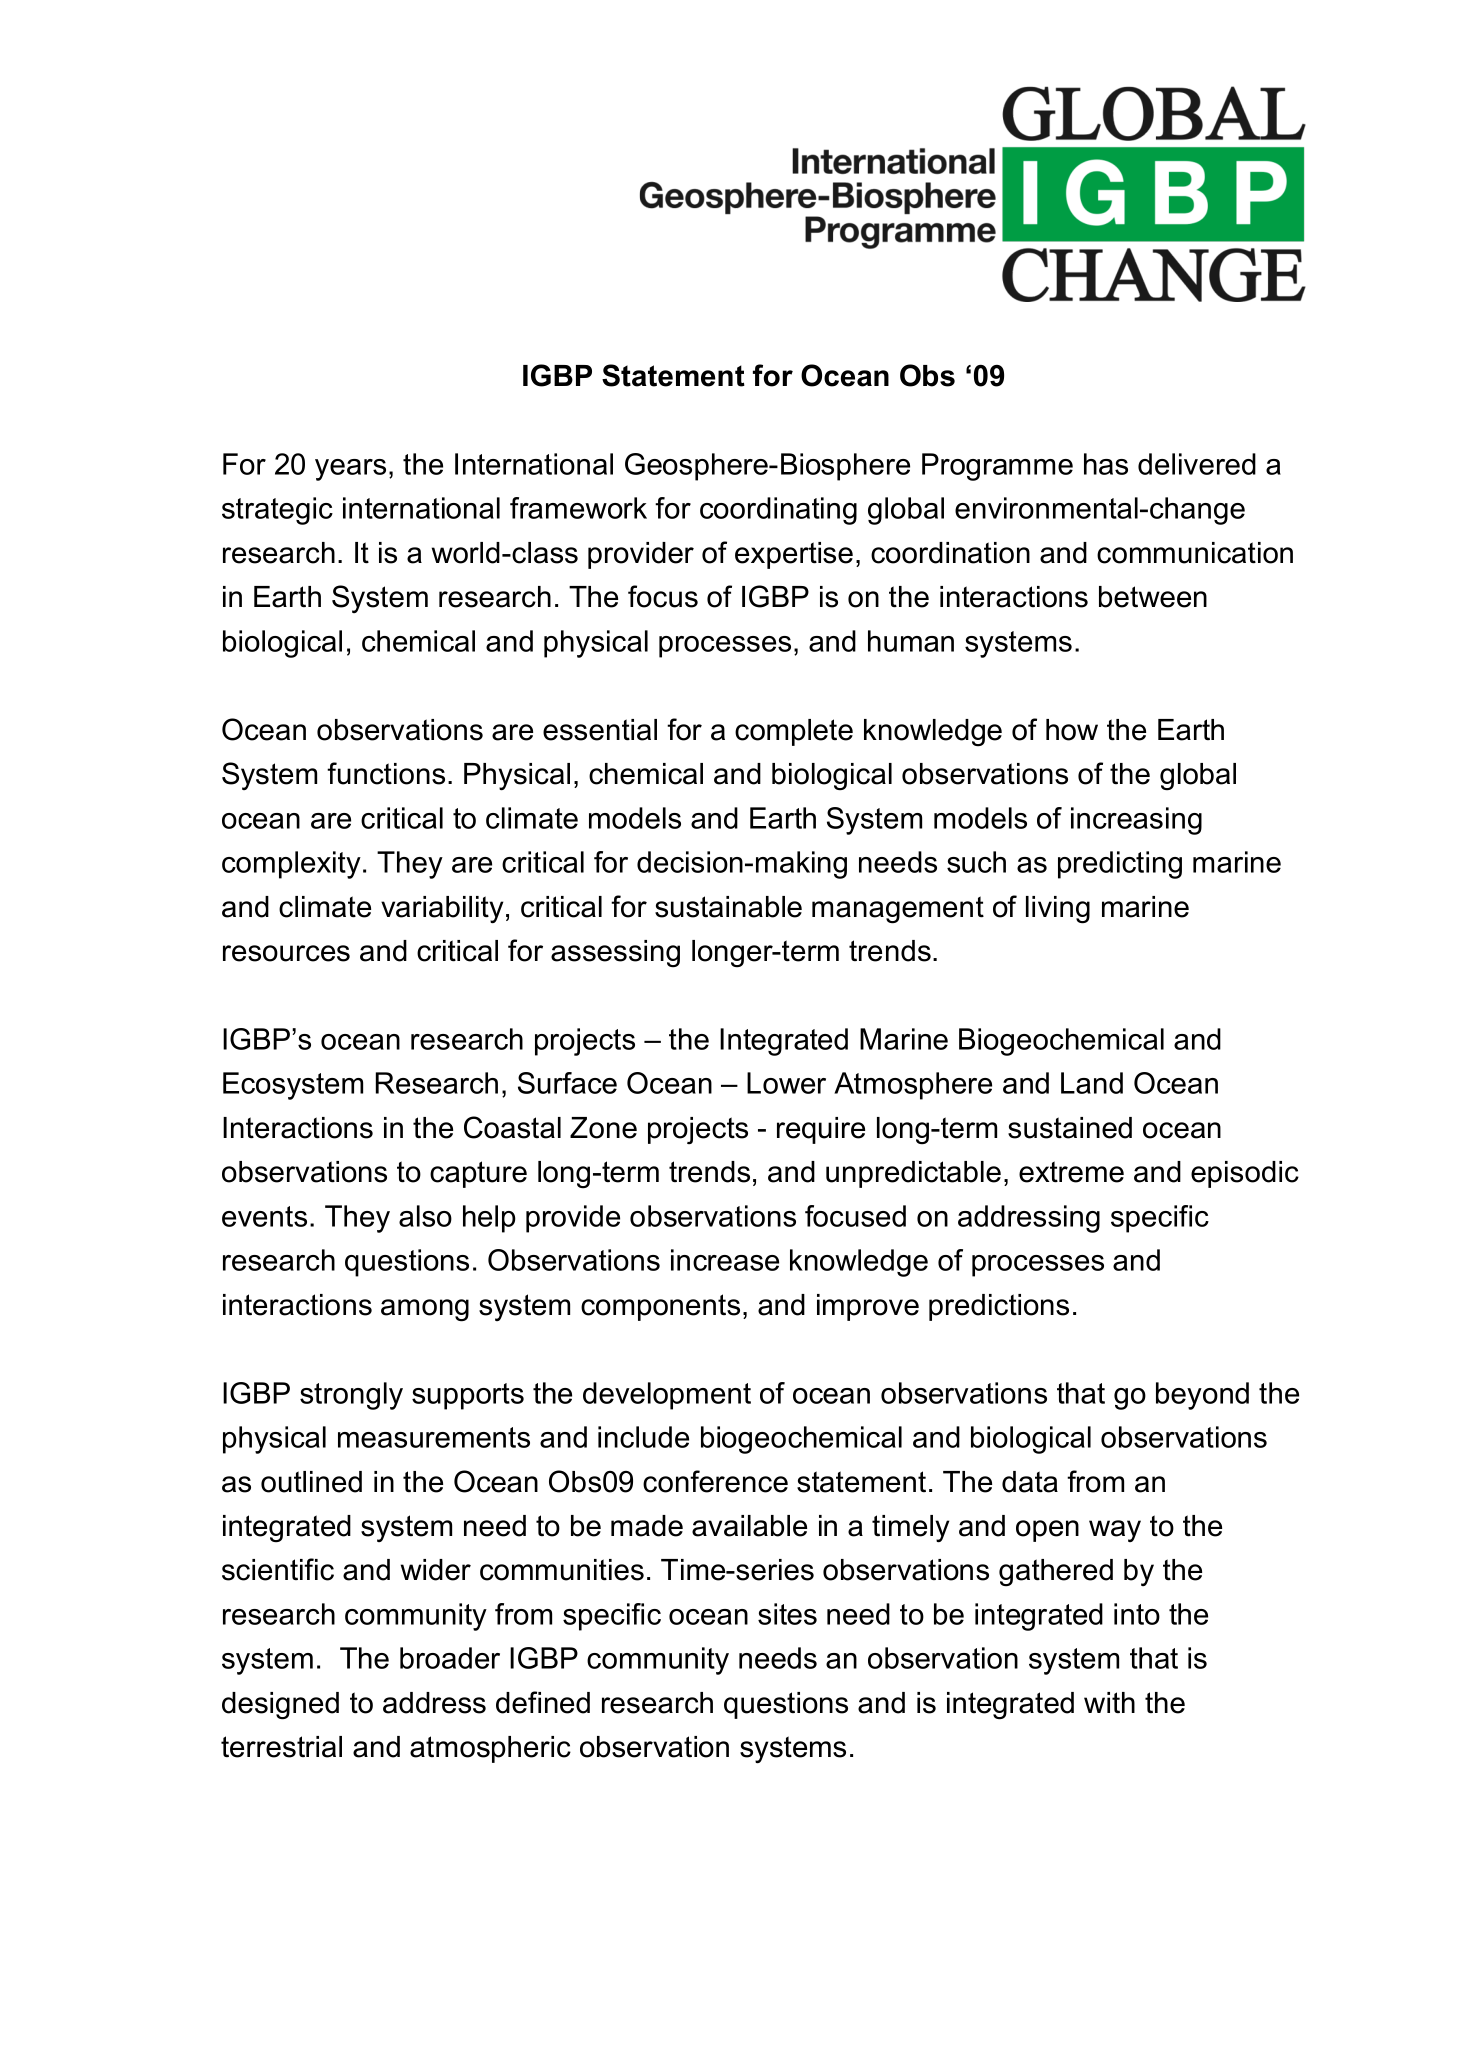 This page has width=1462, height=2069. Describe the element at coordinates (667, 1396) in the page. I see `development` at that location.
